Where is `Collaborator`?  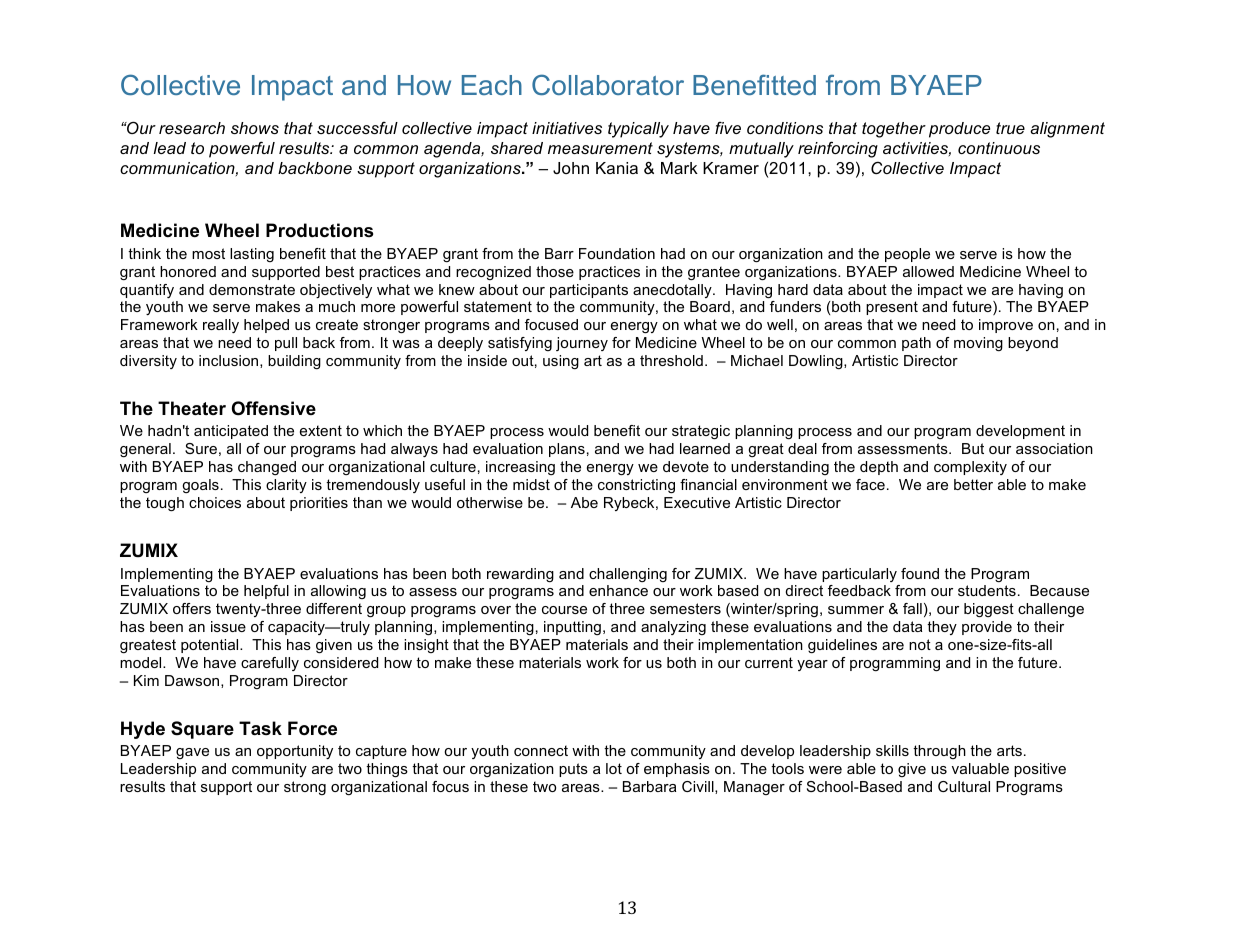 Collaborator is located at coordinates (608, 84).
